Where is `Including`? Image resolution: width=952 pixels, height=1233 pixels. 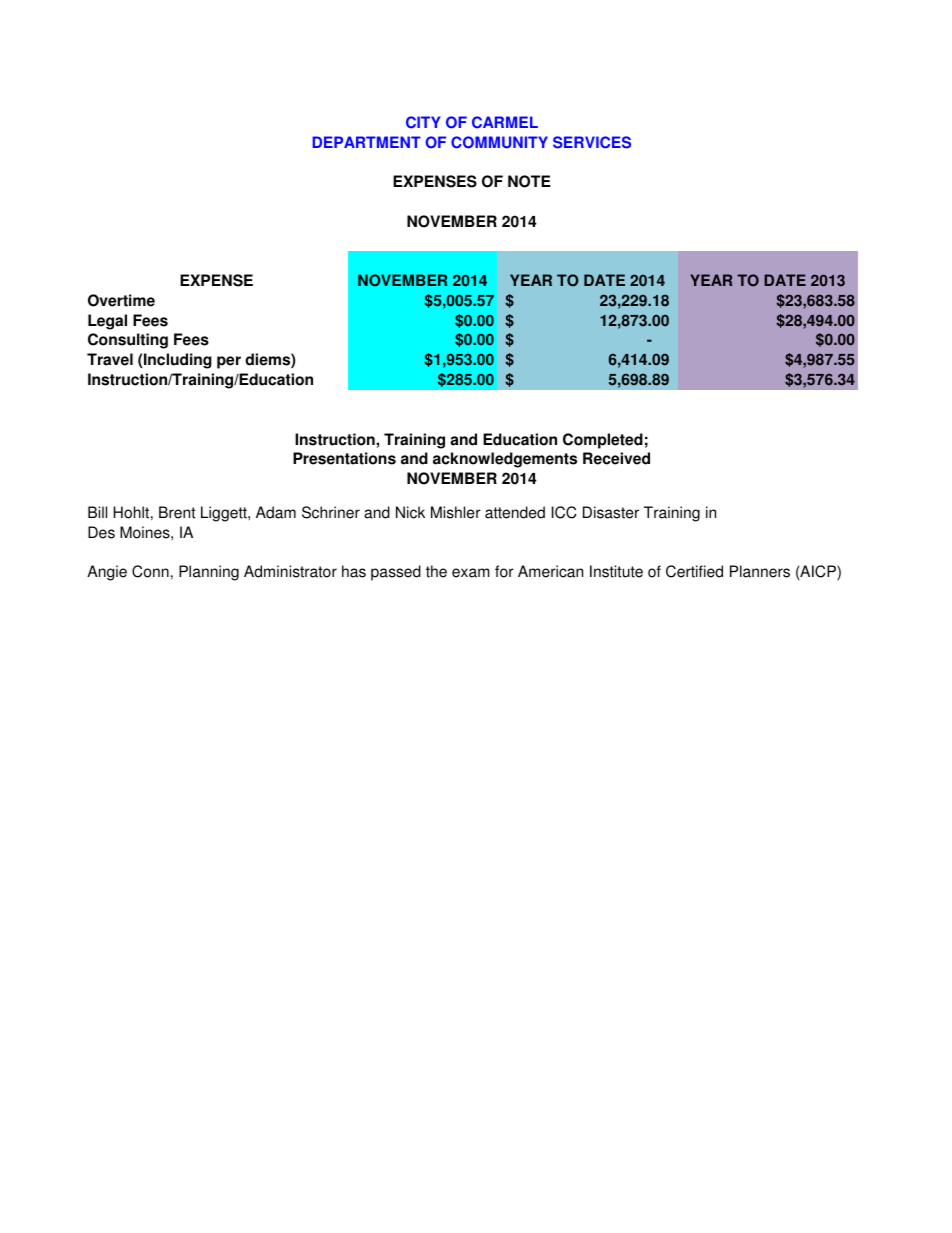
Including is located at coordinates (177, 361).
